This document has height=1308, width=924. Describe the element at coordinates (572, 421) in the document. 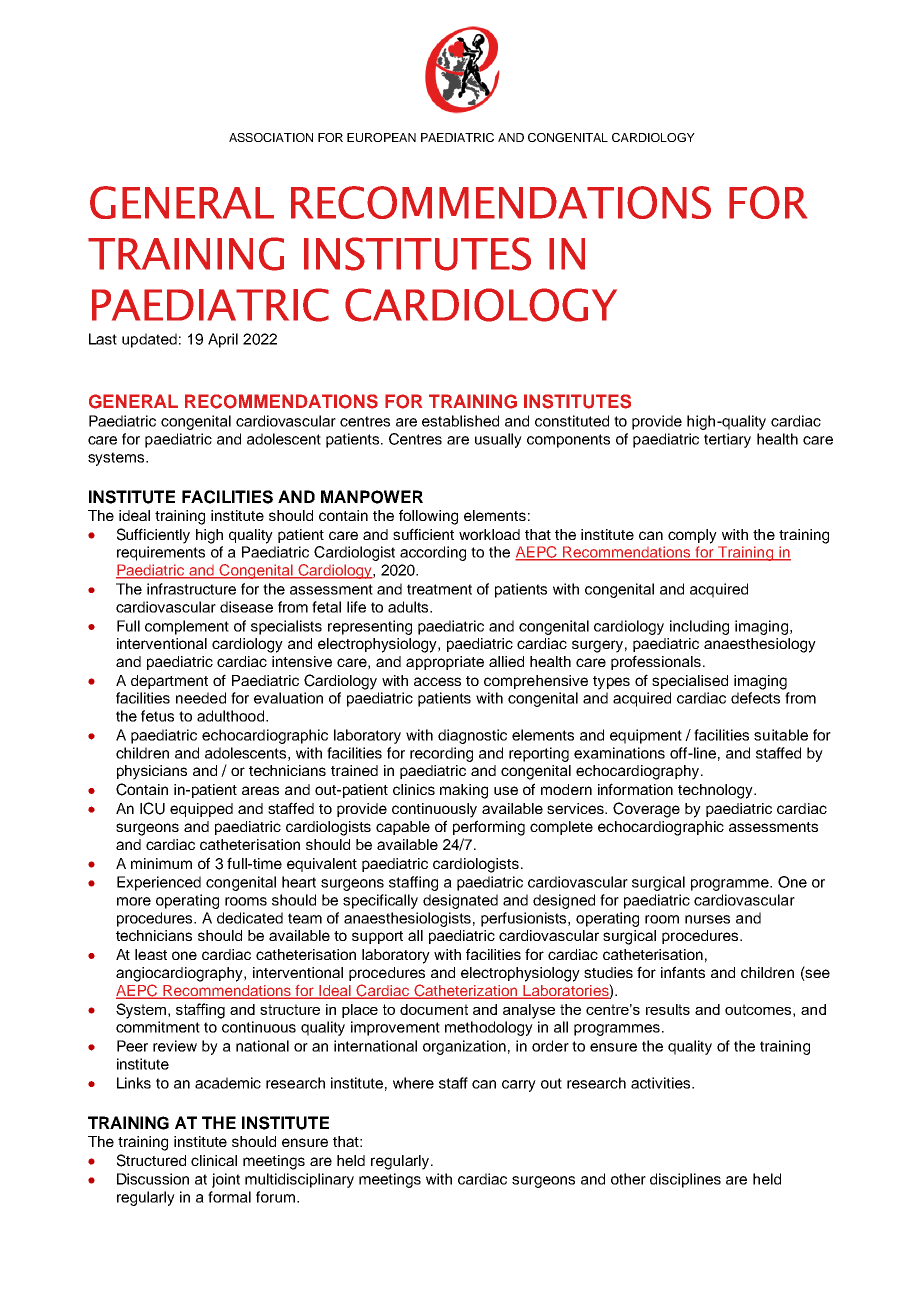

I see `constituted` at that location.
